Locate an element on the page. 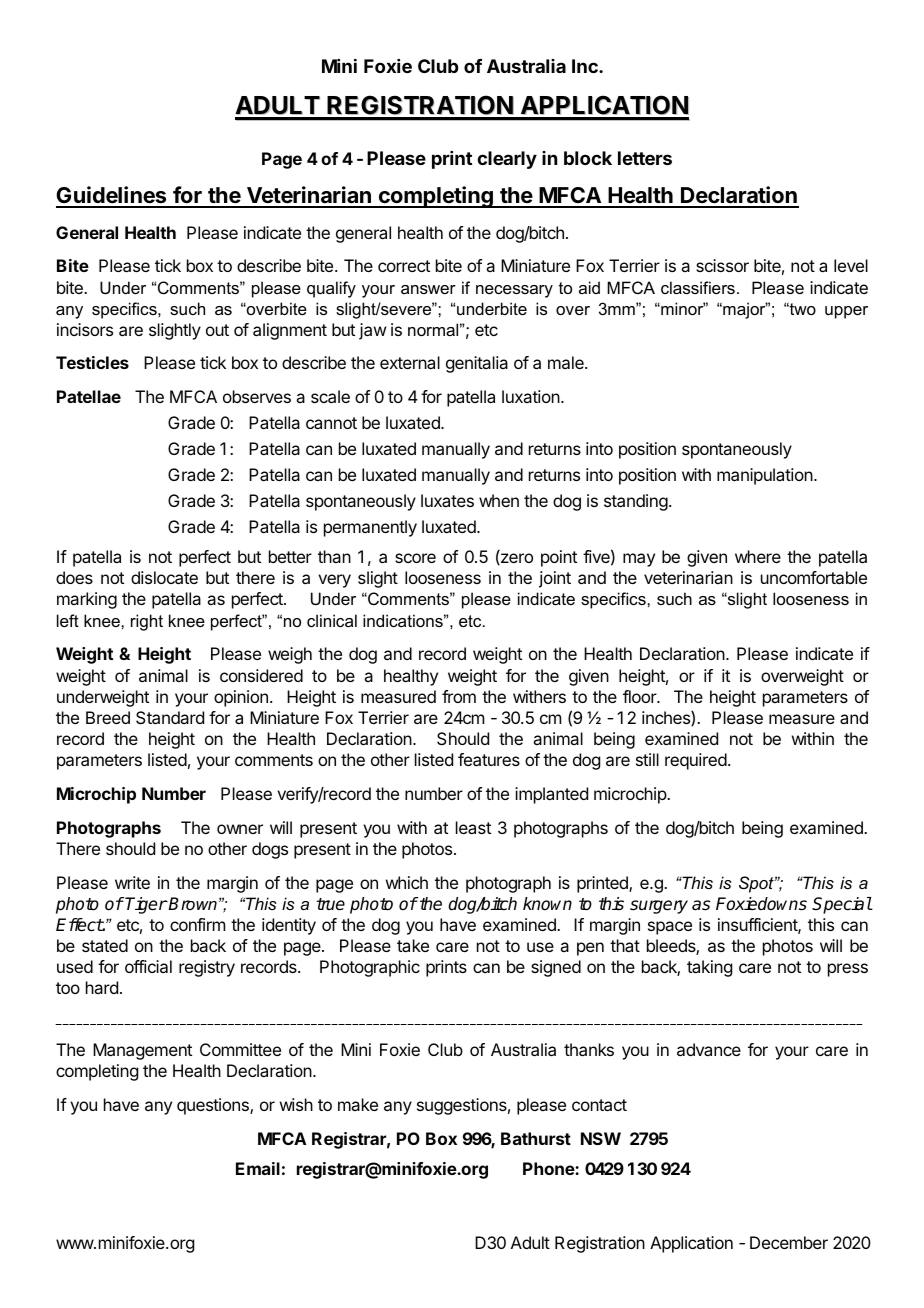 The image size is (924, 1308). scissor is located at coordinates (722, 265).
